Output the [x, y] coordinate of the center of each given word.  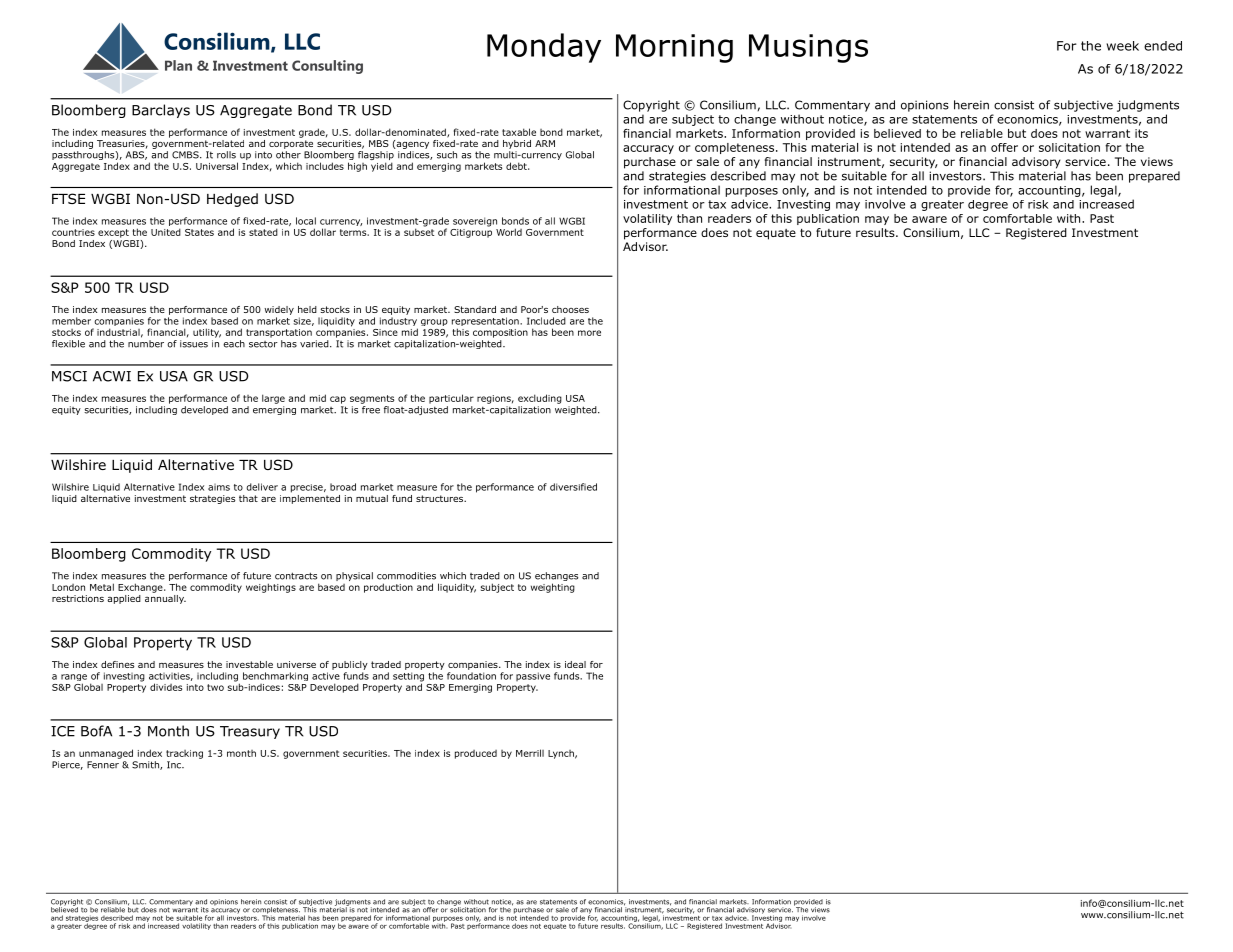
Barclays [161, 111]
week [1122, 46]
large [273, 399]
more [589, 333]
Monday [544, 48]
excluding [540, 399]
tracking [184, 754]
